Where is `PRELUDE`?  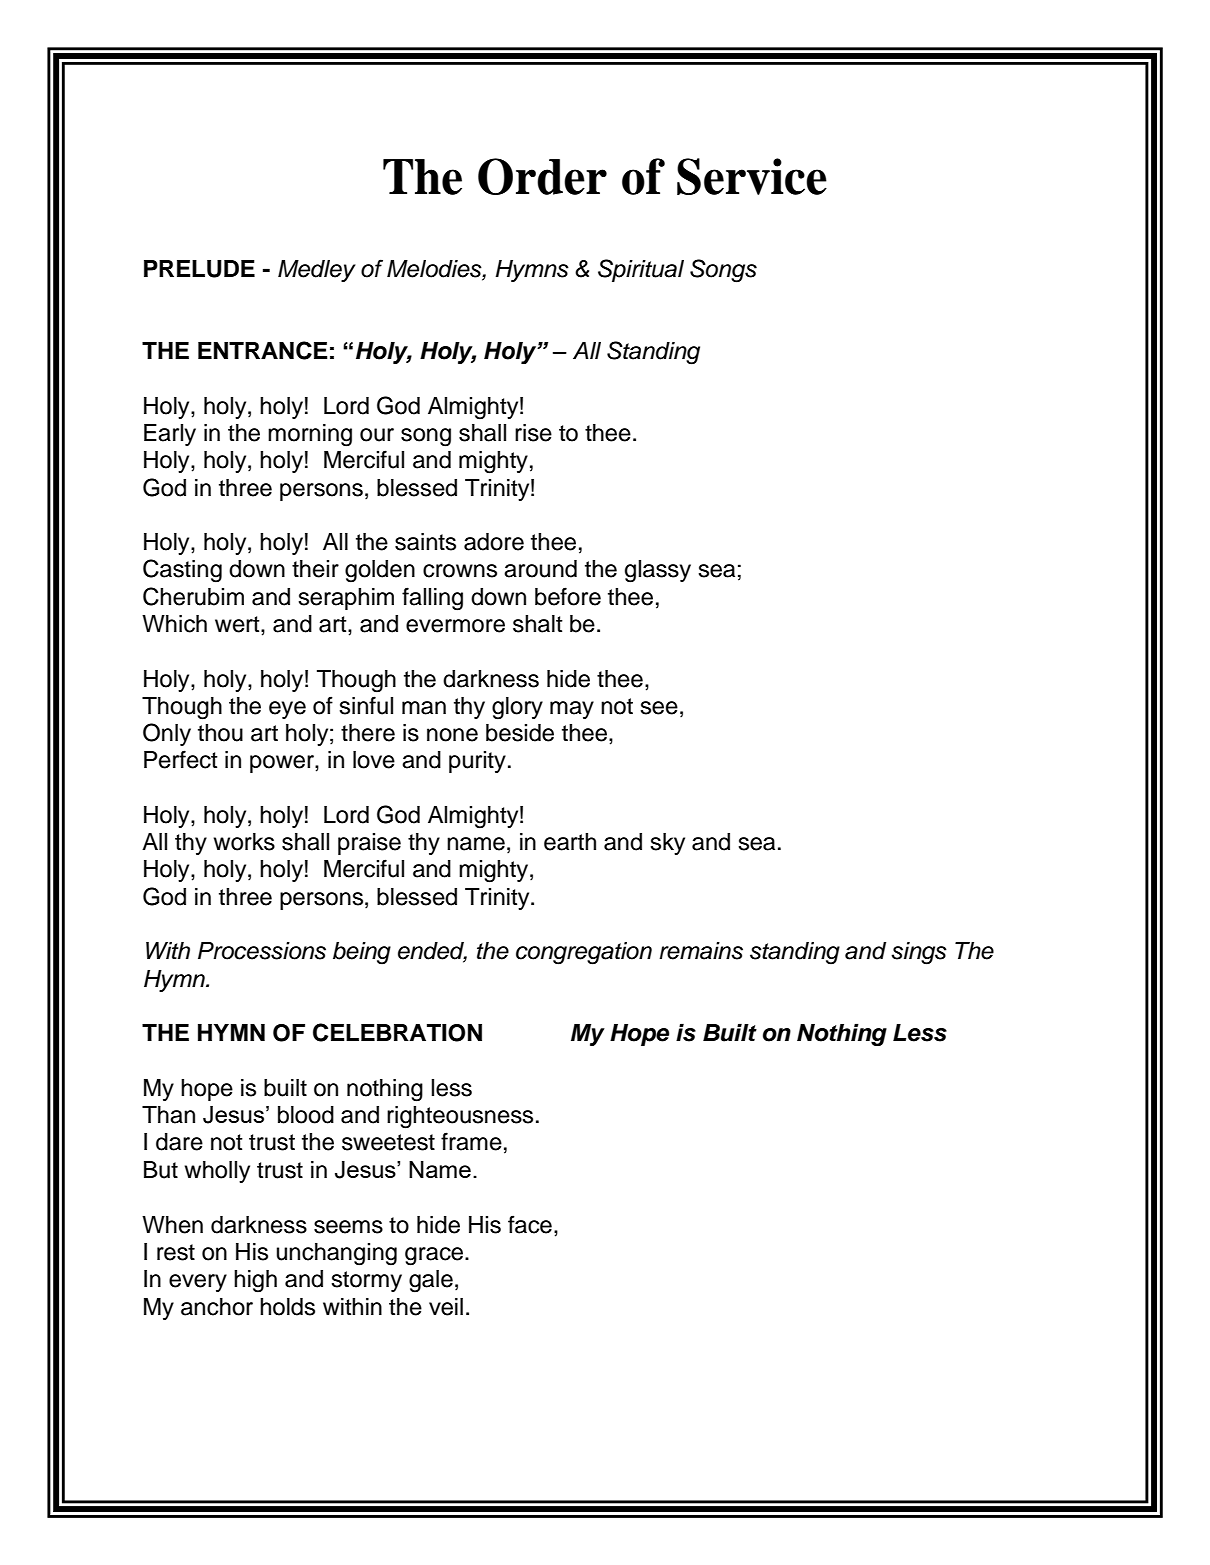 PRELUDE is located at coordinates (199, 269).
